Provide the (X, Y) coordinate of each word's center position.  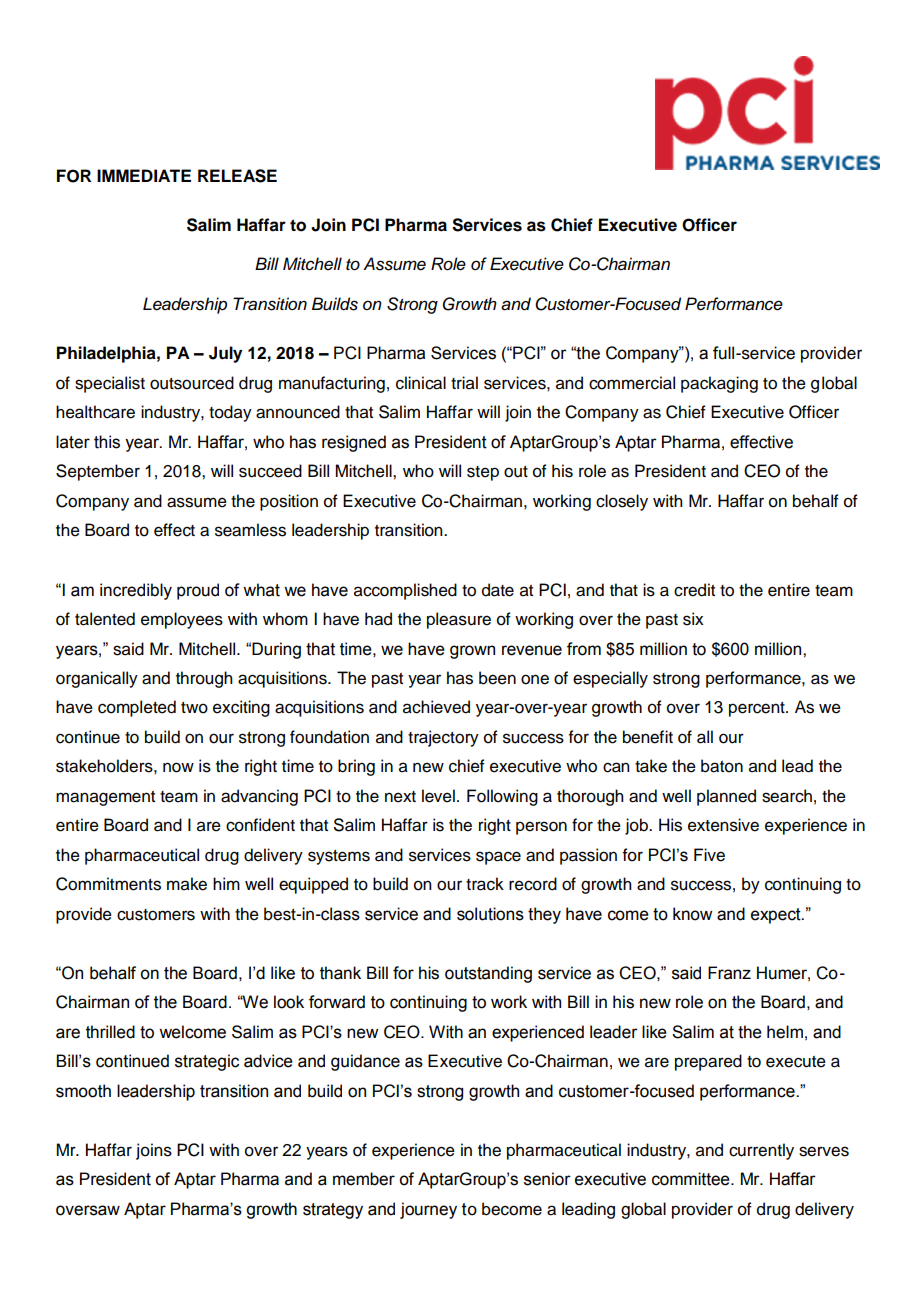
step (483, 473)
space (498, 858)
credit (694, 590)
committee (692, 1179)
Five (709, 855)
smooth (83, 1091)
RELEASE (237, 176)
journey (428, 1210)
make (187, 884)
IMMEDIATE (144, 175)
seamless (250, 530)
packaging (719, 384)
